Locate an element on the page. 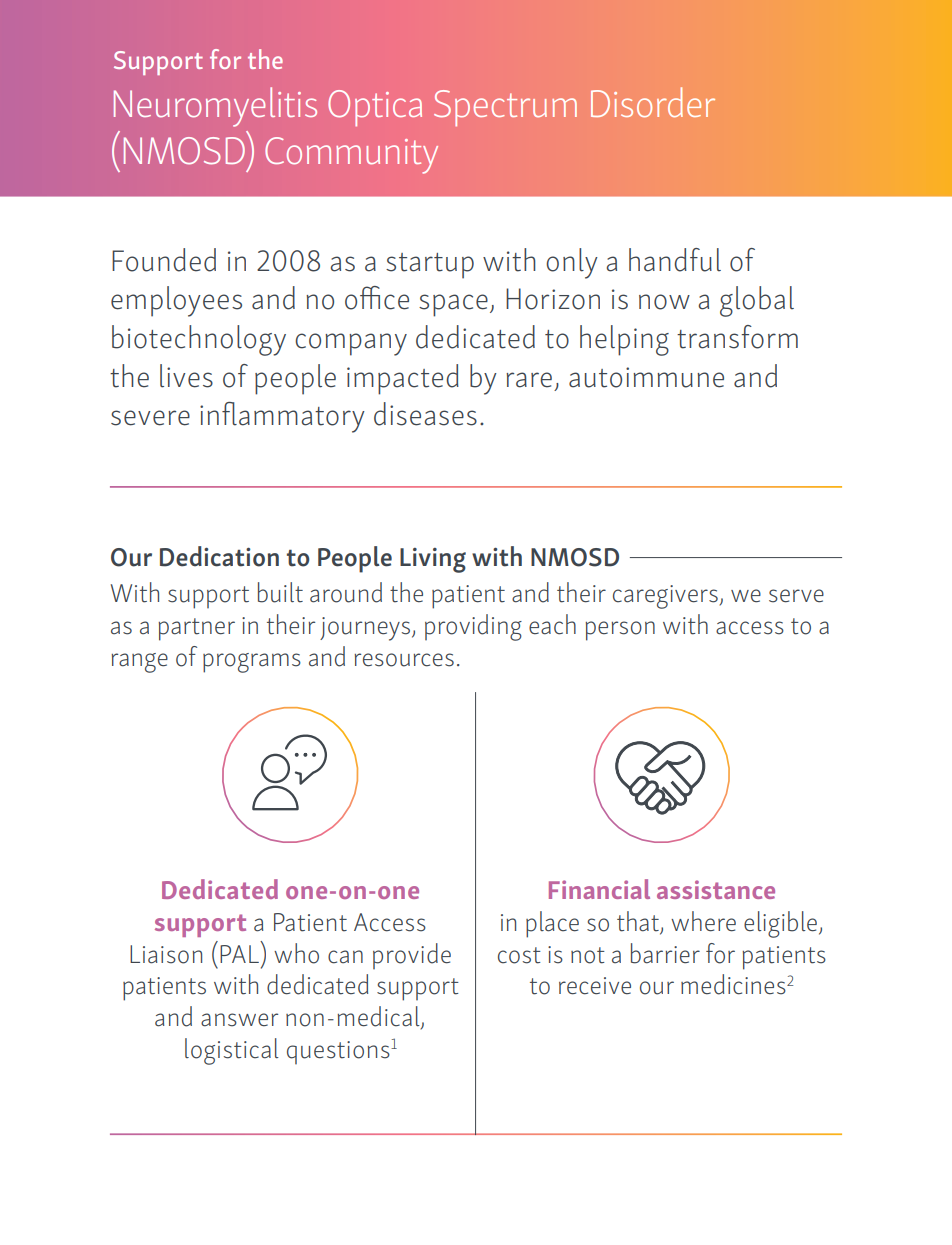 The image size is (952, 1245). programs is located at coordinates (252, 663).
